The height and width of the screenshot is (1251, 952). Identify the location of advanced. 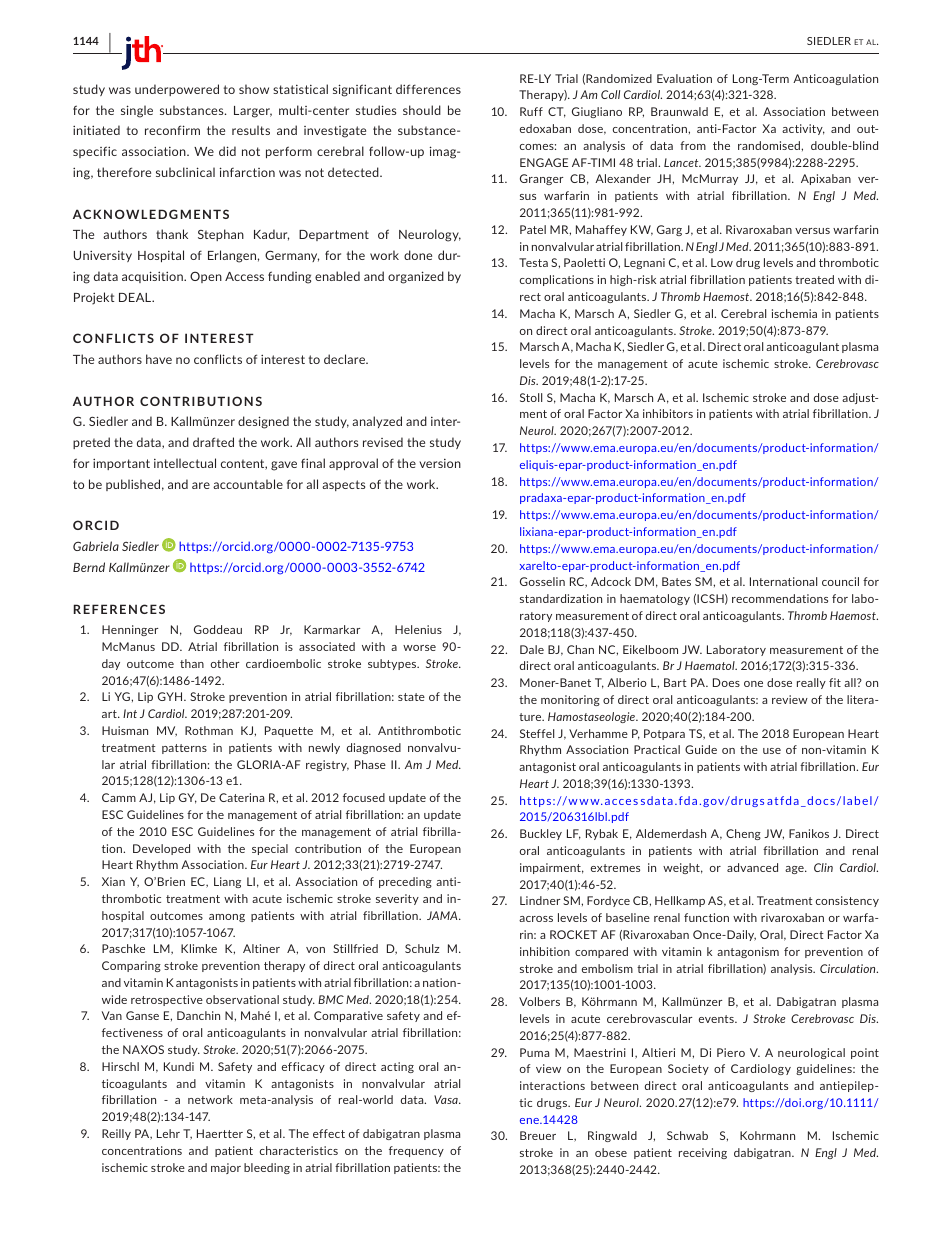
(752, 867).
